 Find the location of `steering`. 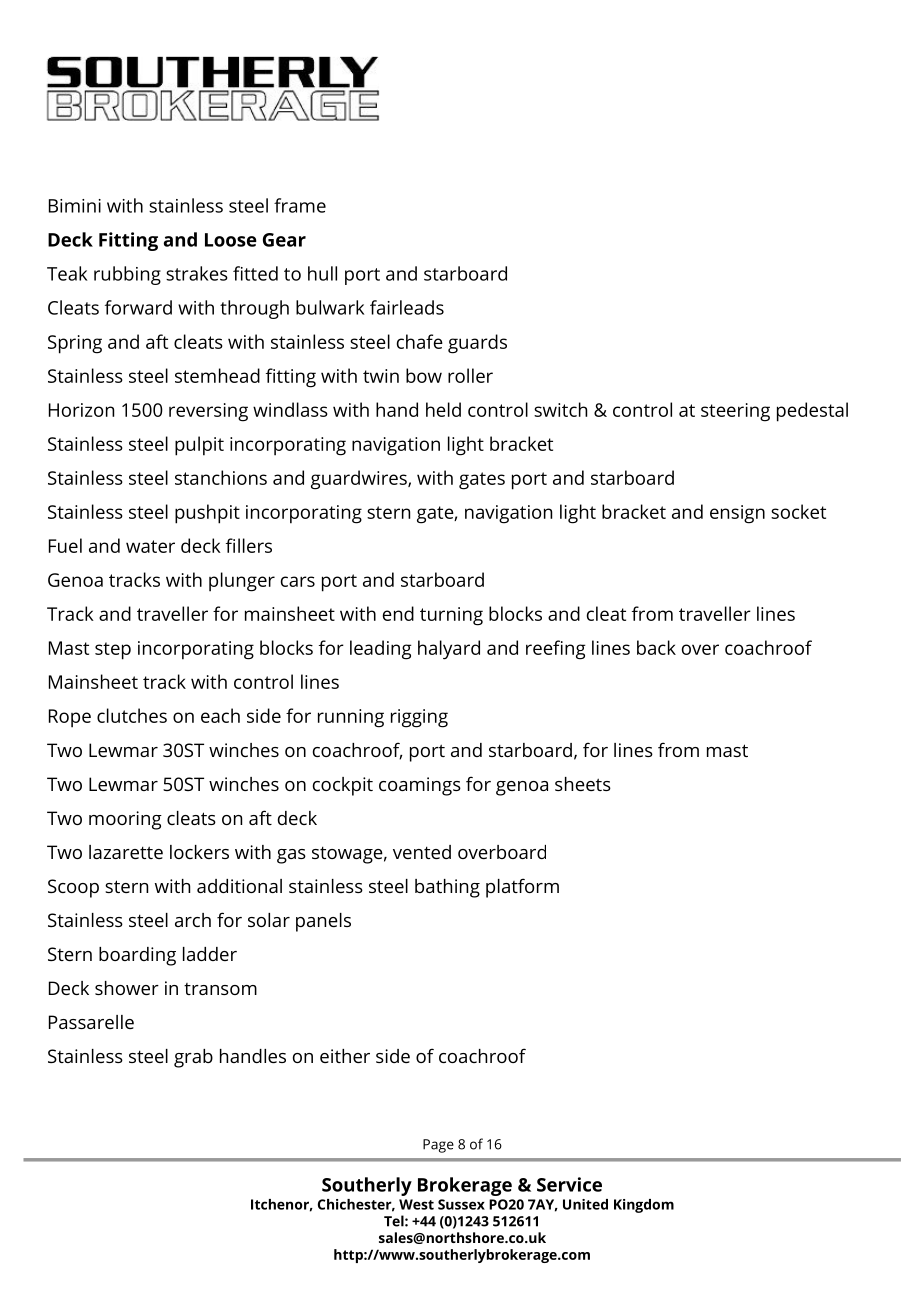

steering is located at coordinates (735, 412).
